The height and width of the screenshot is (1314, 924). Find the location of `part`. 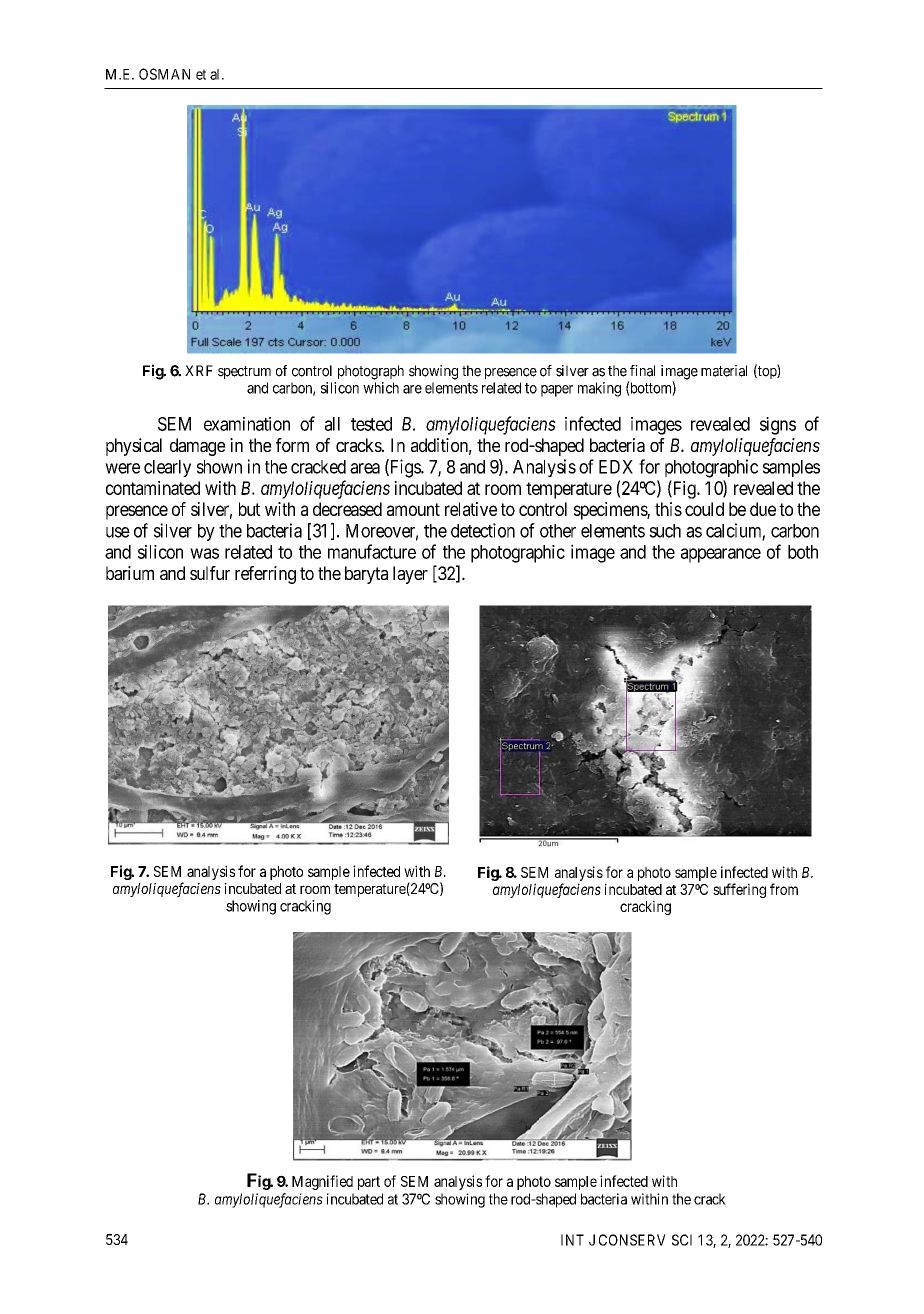

part is located at coordinates (369, 1183).
